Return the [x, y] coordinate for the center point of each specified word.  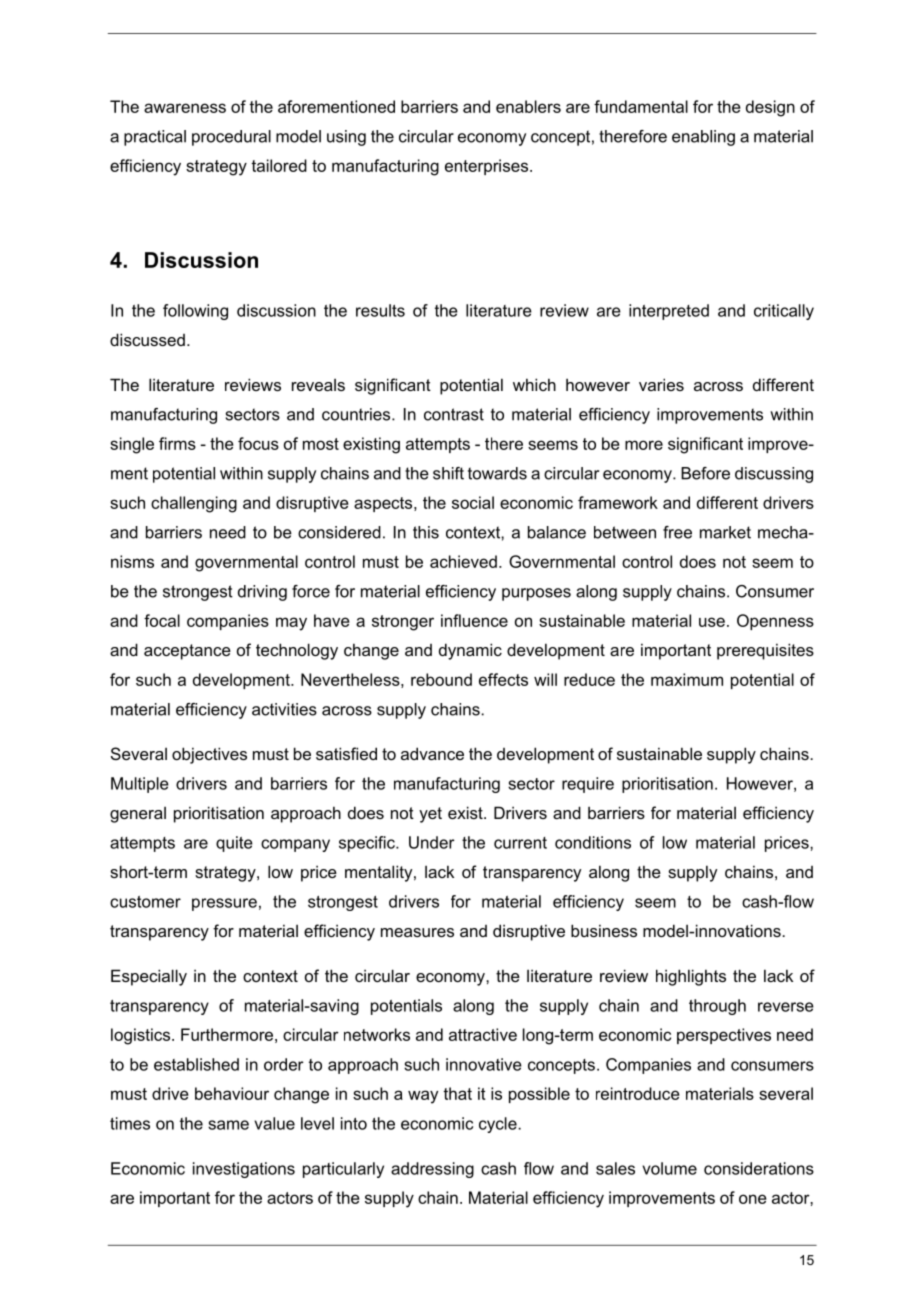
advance [432, 753]
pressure [224, 904]
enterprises [488, 167]
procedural [231, 138]
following [195, 312]
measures [417, 932]
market [725, 532]
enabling [703, 138]
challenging [194, 504]
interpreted [669, 312]
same [228, 1125]
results [380, 310]
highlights [691, 977]
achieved [463, 561]
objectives [209, 755]
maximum [687, 679]
